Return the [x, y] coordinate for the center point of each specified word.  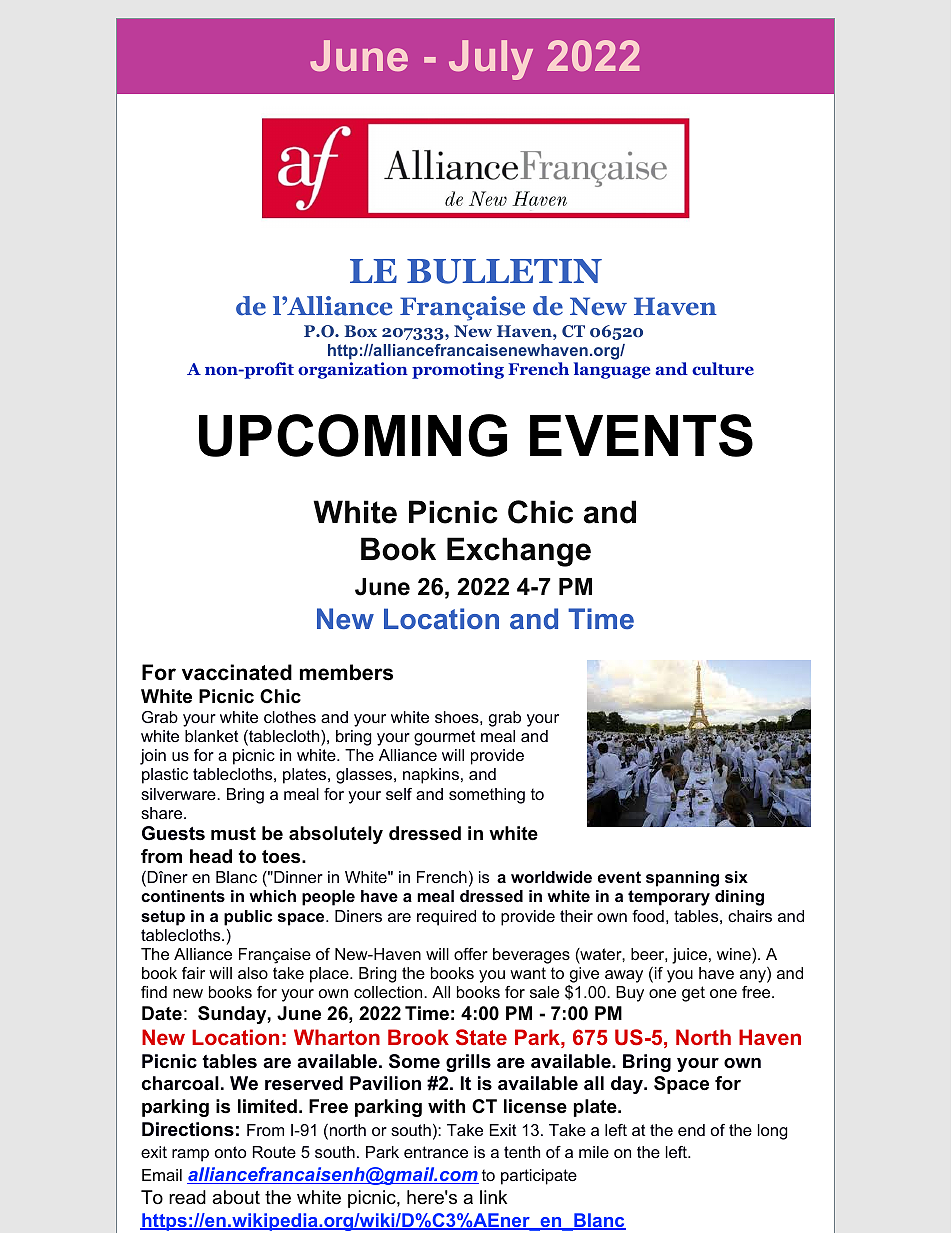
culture [723, 368]
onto [230, 1152]
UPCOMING [353, 435]
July [491, 60]
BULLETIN [504, 271]
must [233, 833]
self [399, 794]
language [612, 370]
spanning [682, 879]
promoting [458, 370]
